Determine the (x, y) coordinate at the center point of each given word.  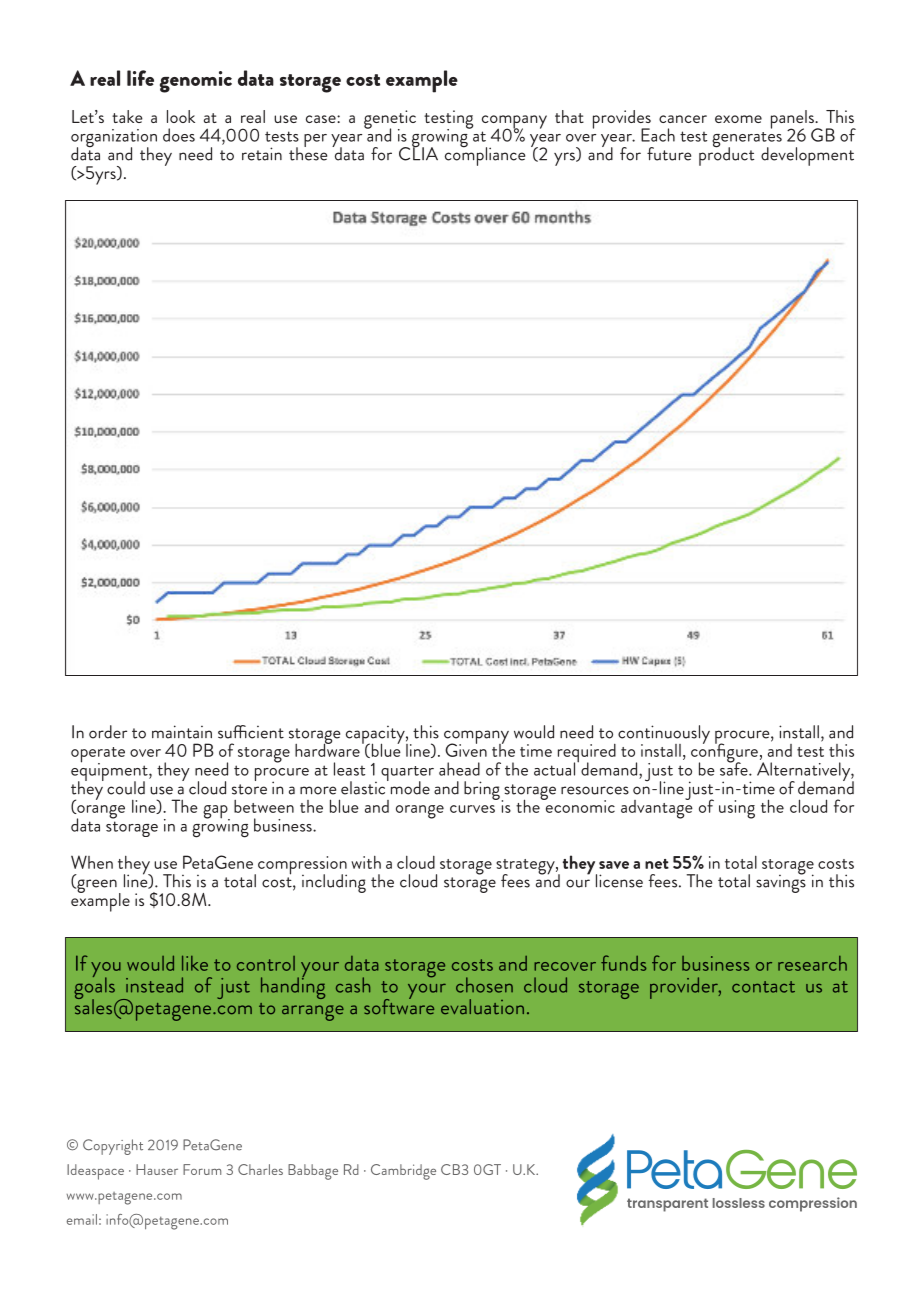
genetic (390, 120)
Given (466, 749)
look (181, 116)
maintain (182, 732)
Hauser (157, 1169)
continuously (664, 735)
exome (738, 119)
